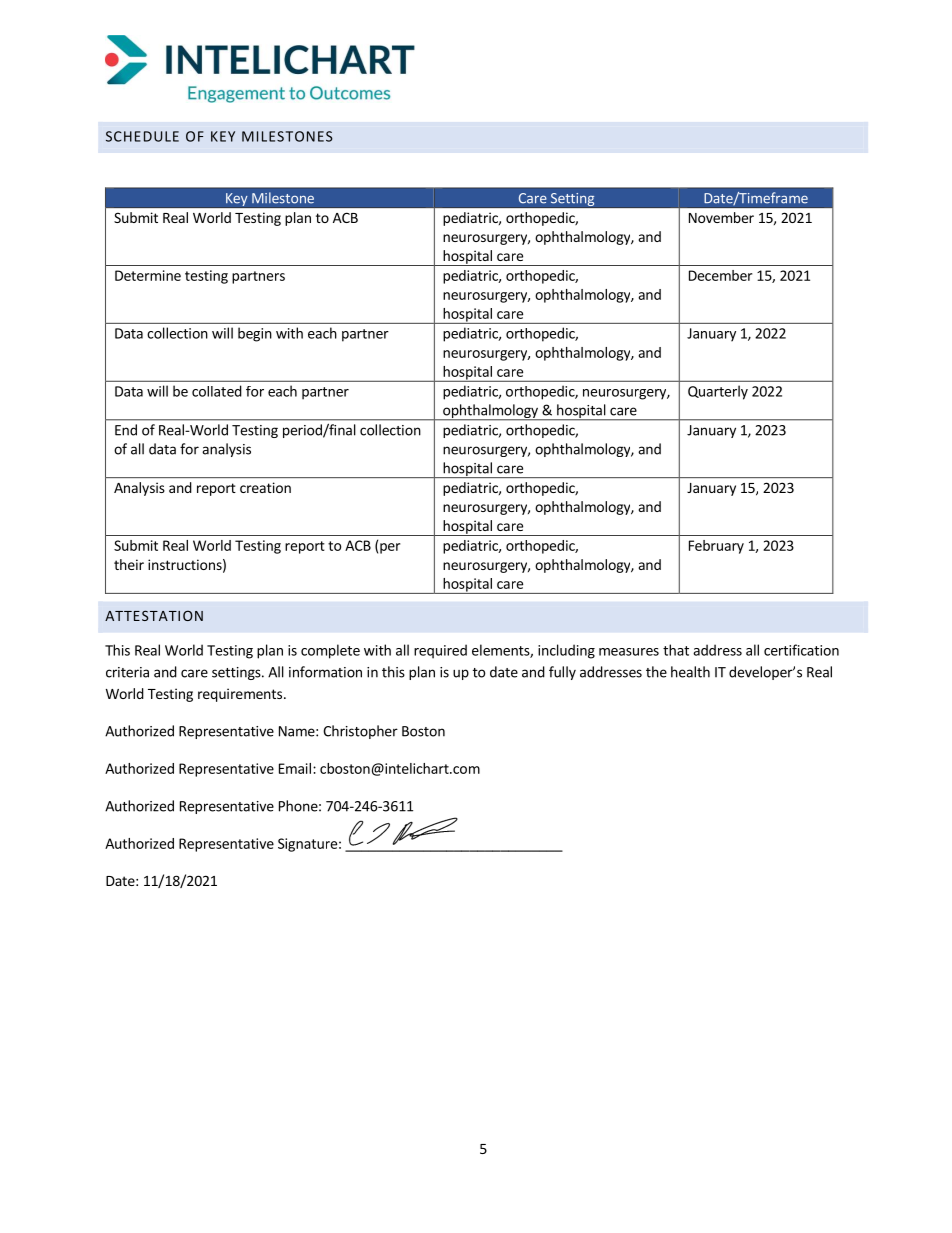  What do you see at coordinates (720, 275) in the document?
I see `December` at bounding box center [720, 275].
